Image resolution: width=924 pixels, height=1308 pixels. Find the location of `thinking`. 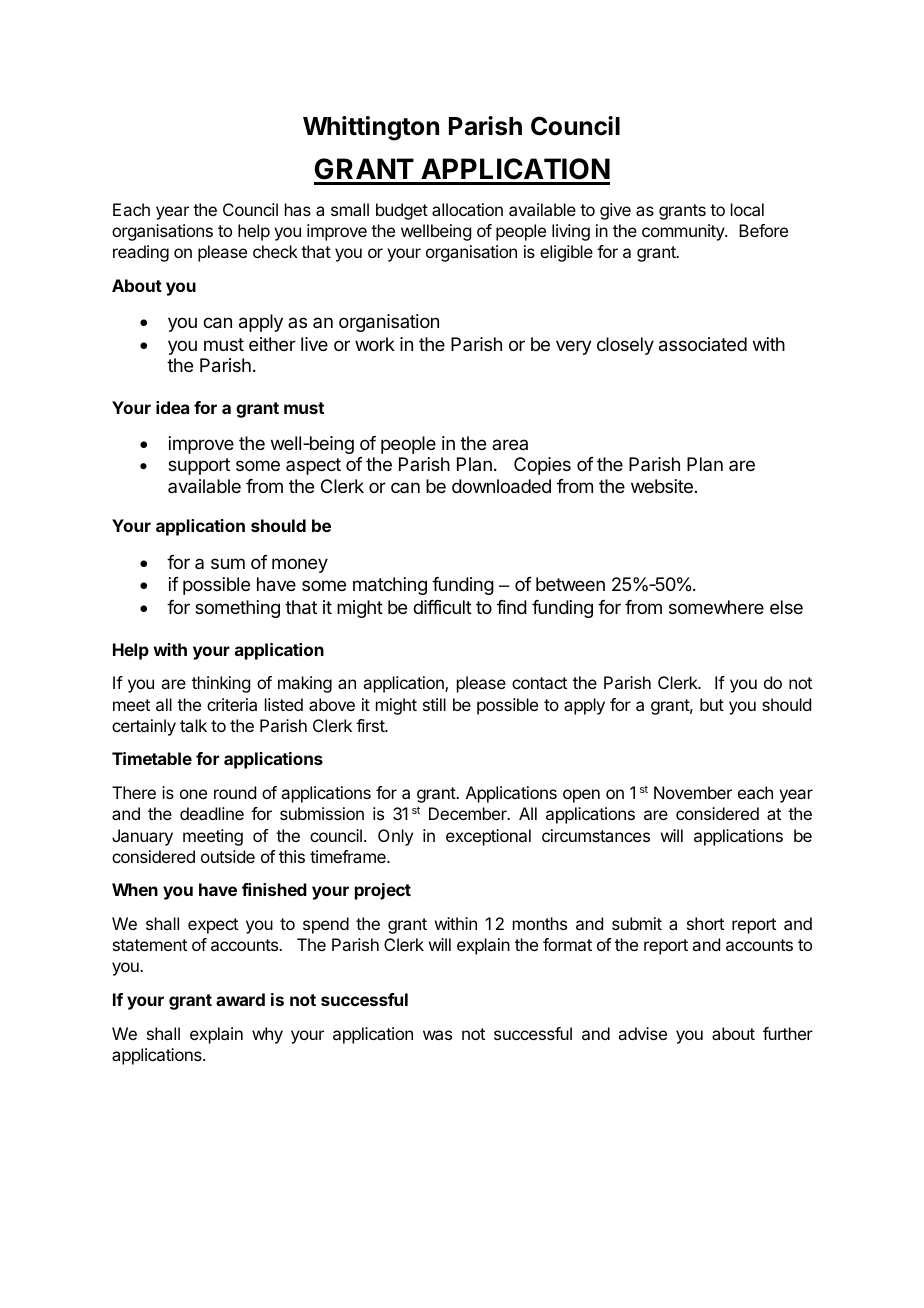

thinking is located at coordinates (221, 684).
